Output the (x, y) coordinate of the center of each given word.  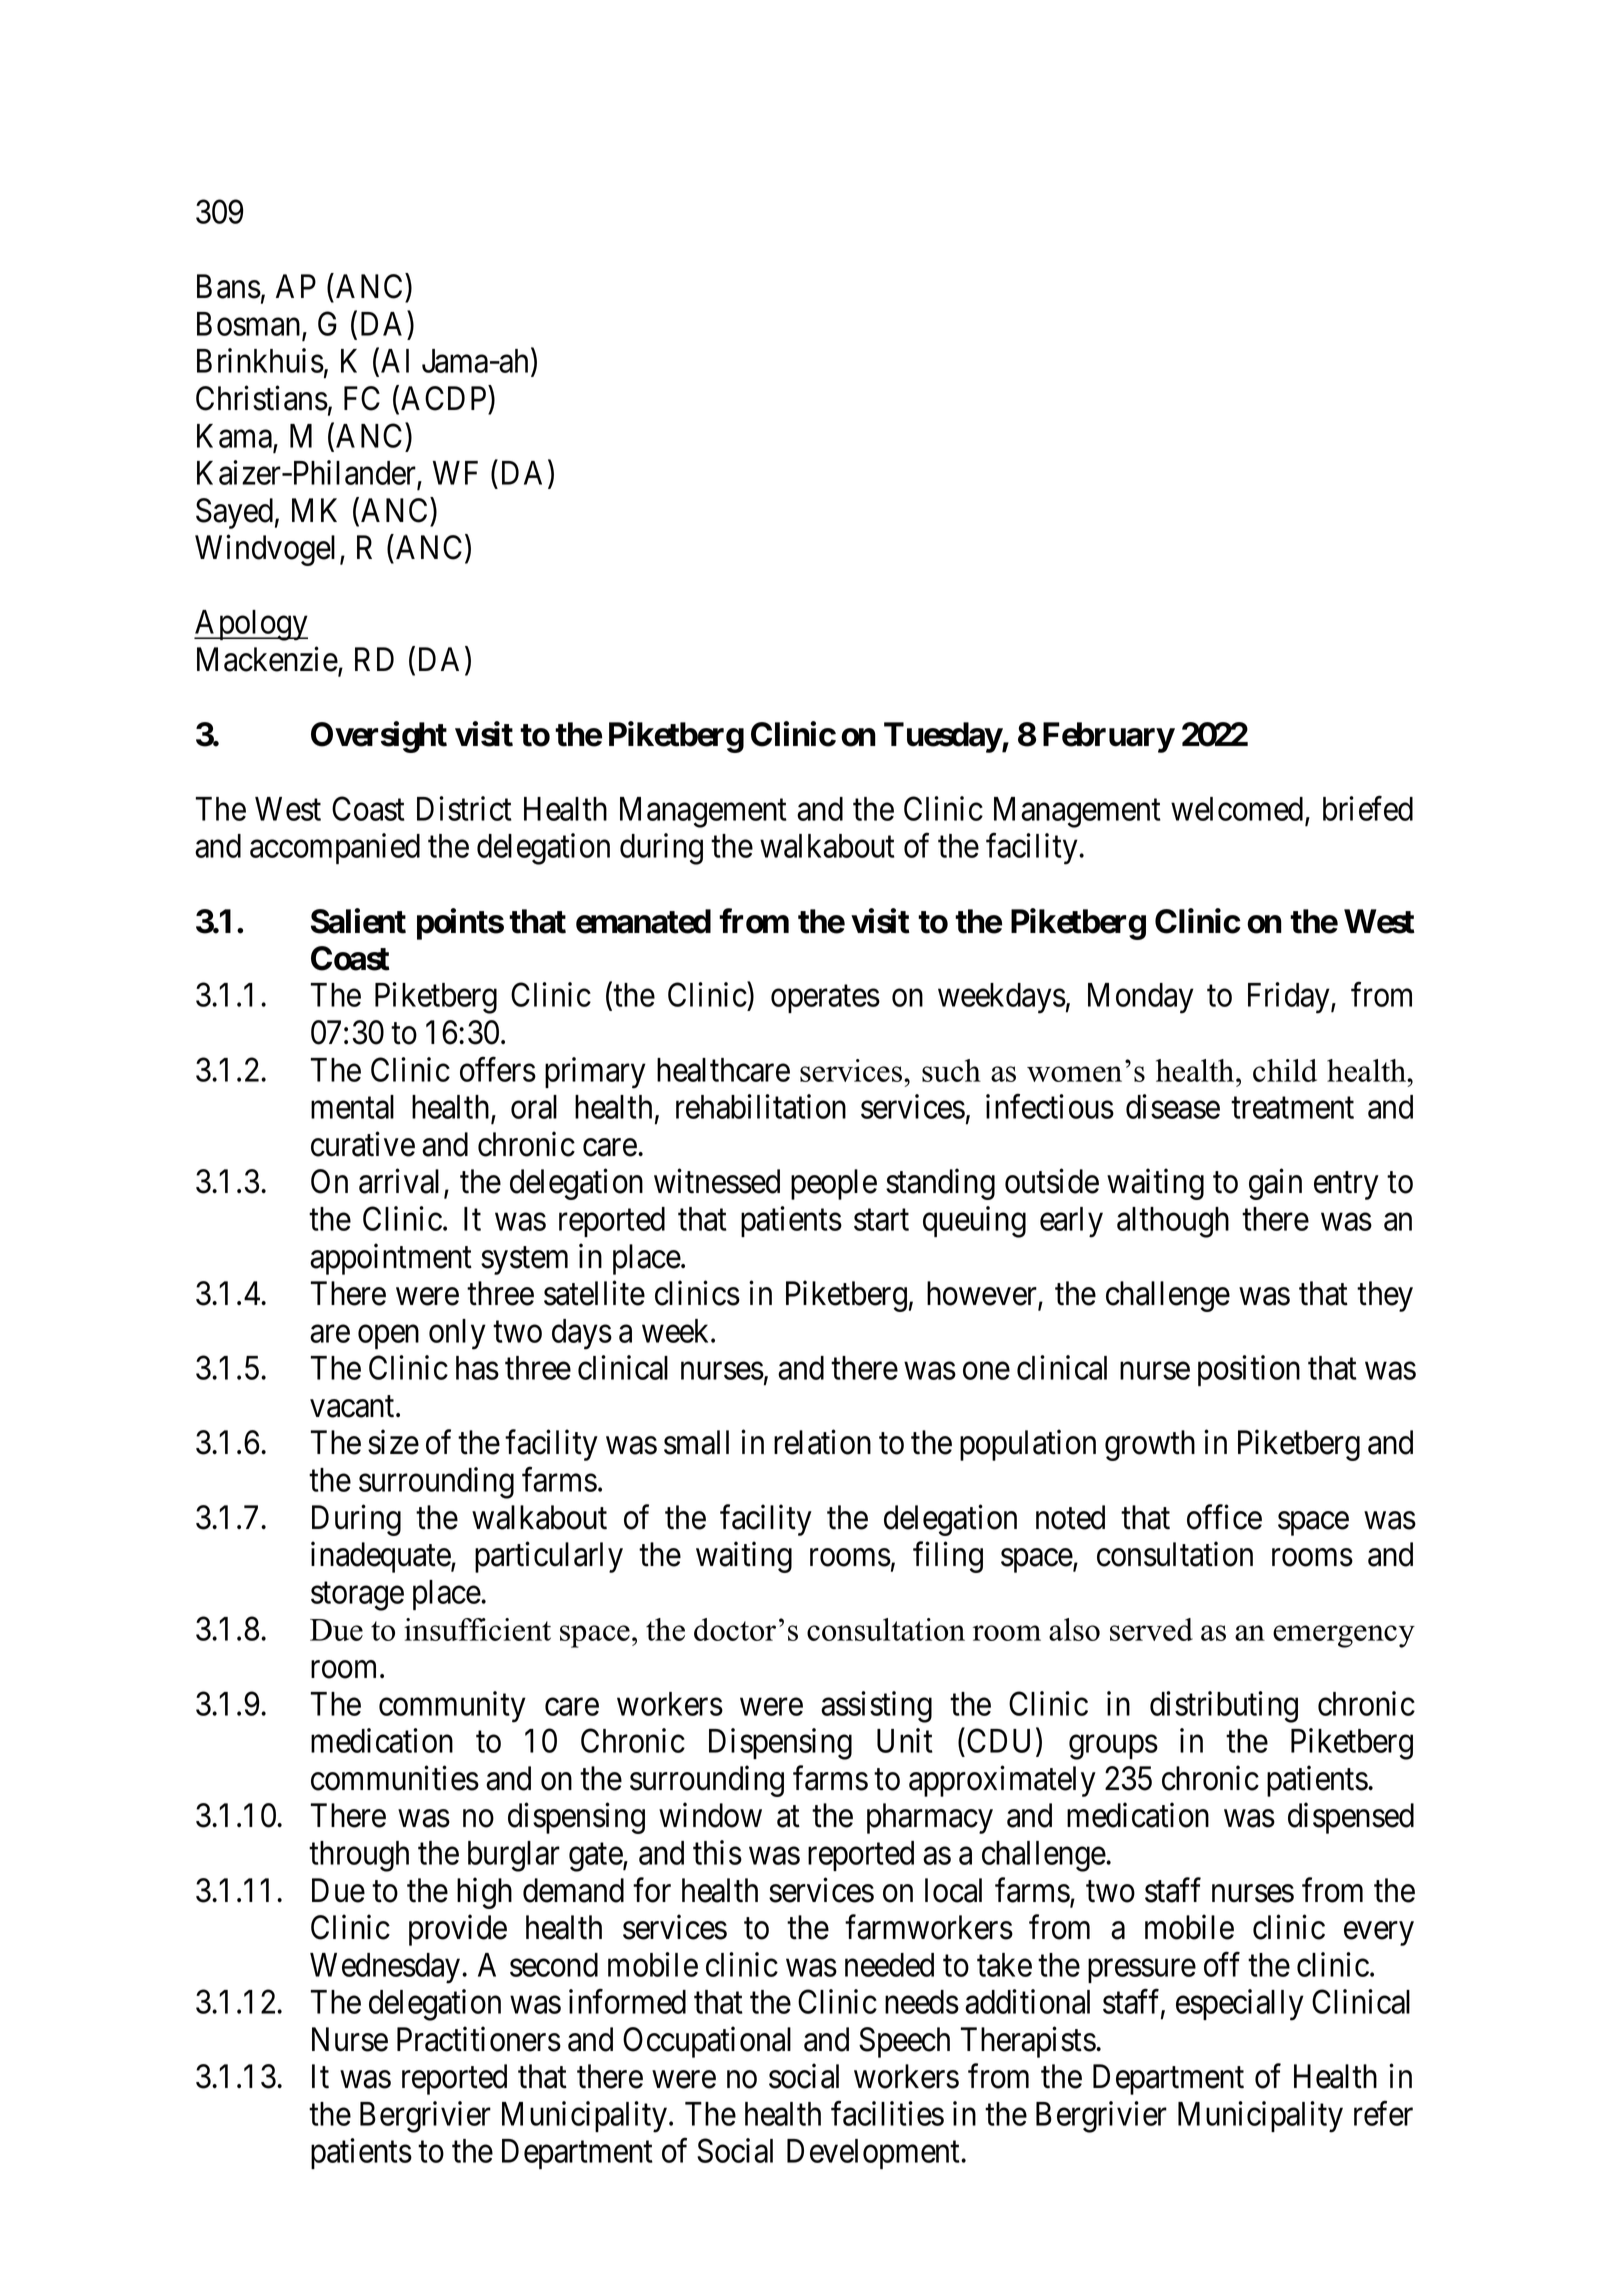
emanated (643, 921)
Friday (1290, 998)
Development (874, 2154)
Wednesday (386, 1968)
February (1108, 737)
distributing (1224, 1707)
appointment (391, 1259)
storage (357, 1596)
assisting (876, 1707)
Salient (358, 921)
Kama (235, 437)
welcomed (1238, 810)
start (881, 1220)
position (1249, 1370)
